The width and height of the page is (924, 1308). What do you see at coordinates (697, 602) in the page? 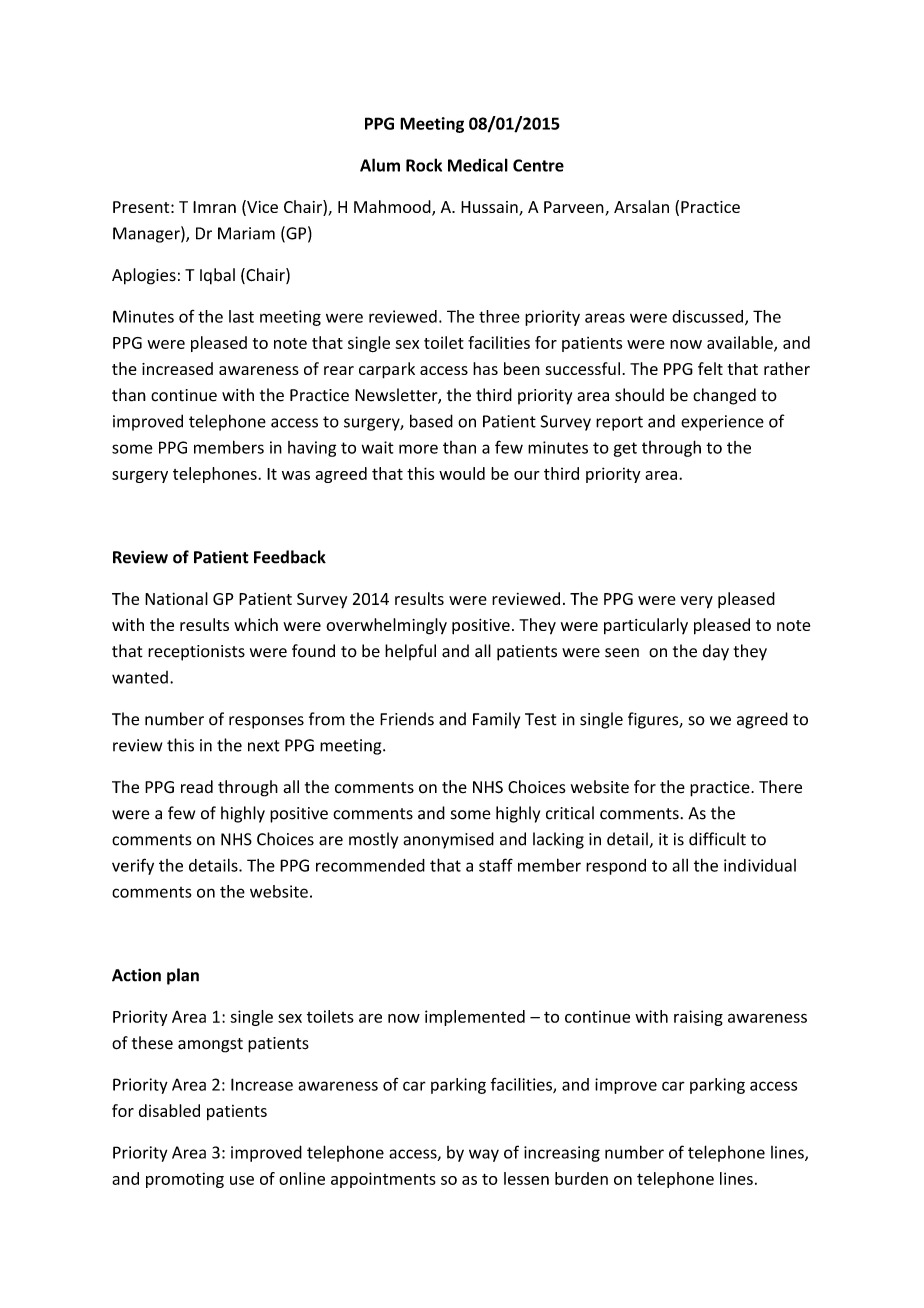
I see `very` at bounding box center [697, 602].
